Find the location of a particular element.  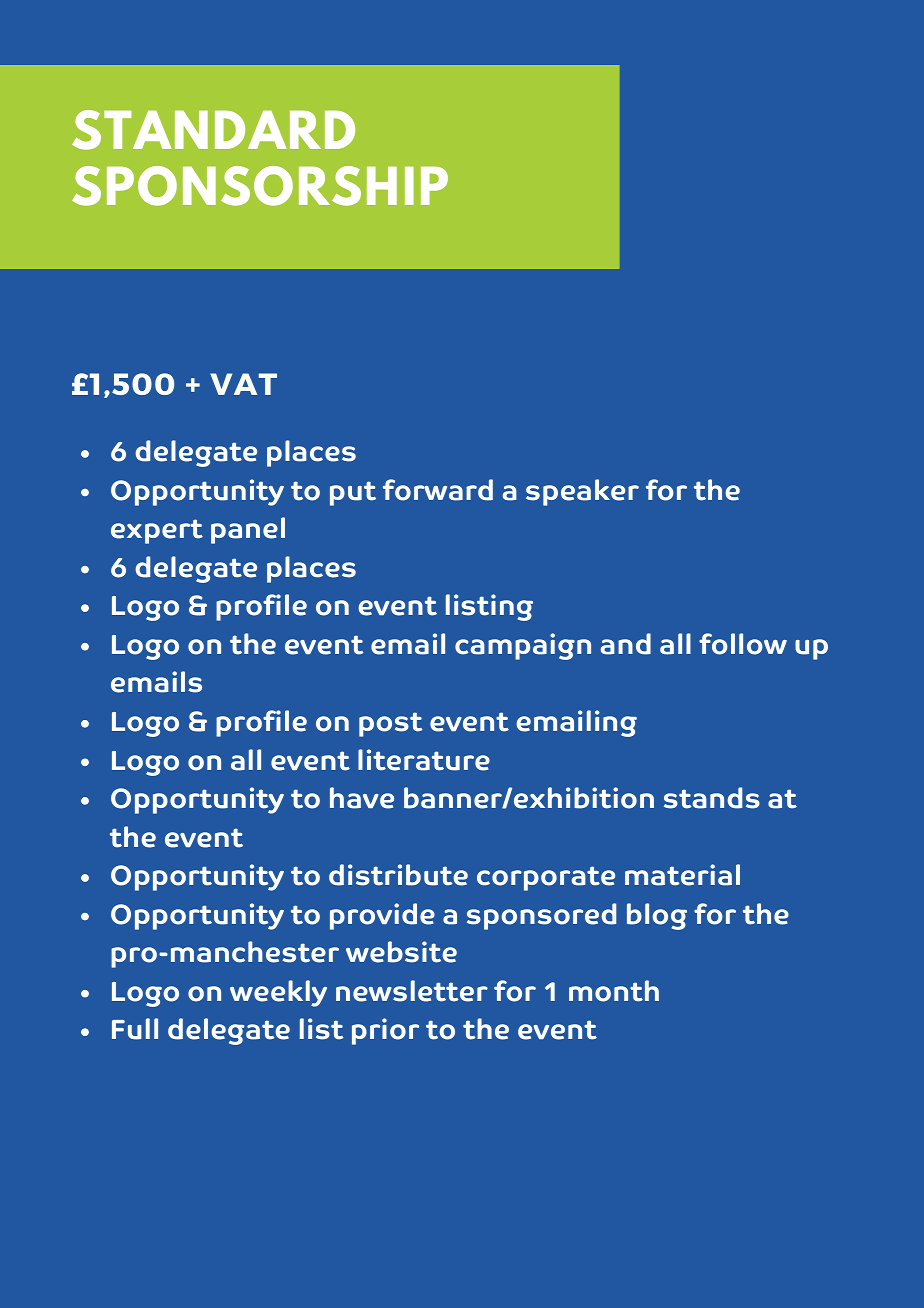

weekly is located at coordinates (278, 993).
